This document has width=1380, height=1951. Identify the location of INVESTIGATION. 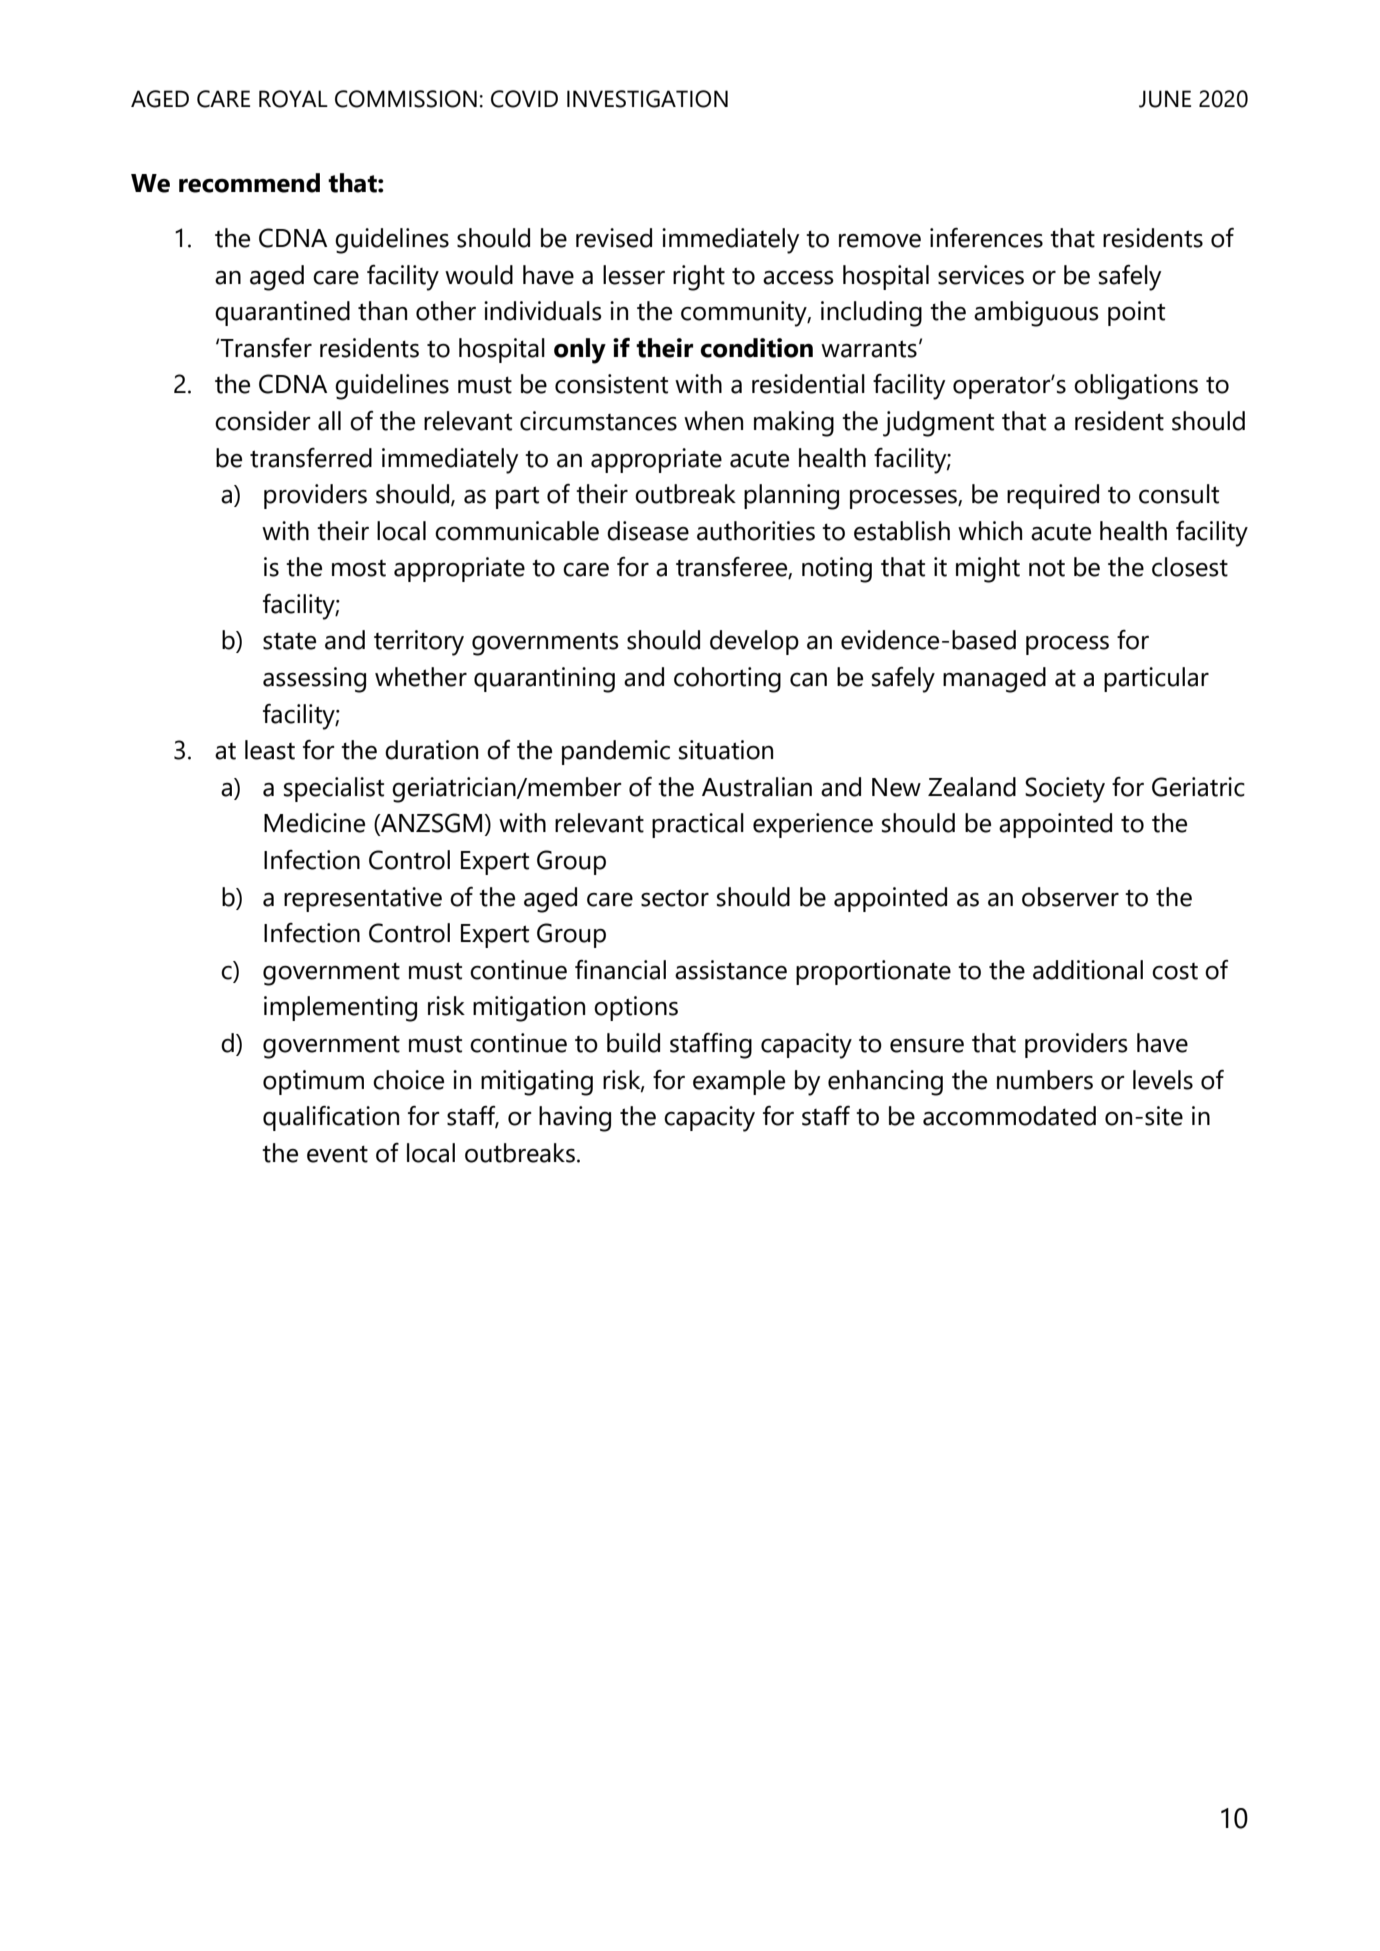
(647, 99).
